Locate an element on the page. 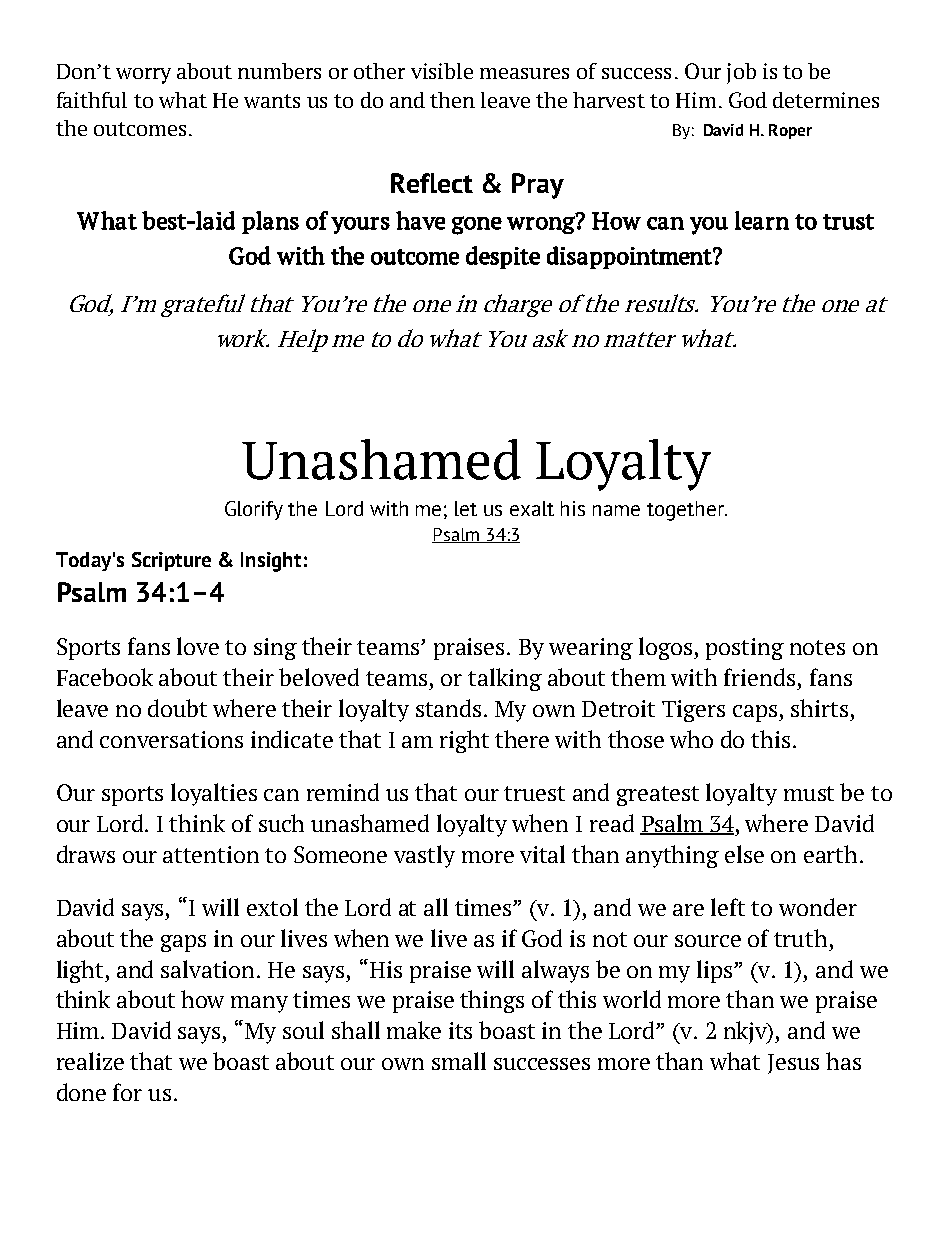  job is located at coordinates (741, 73).
